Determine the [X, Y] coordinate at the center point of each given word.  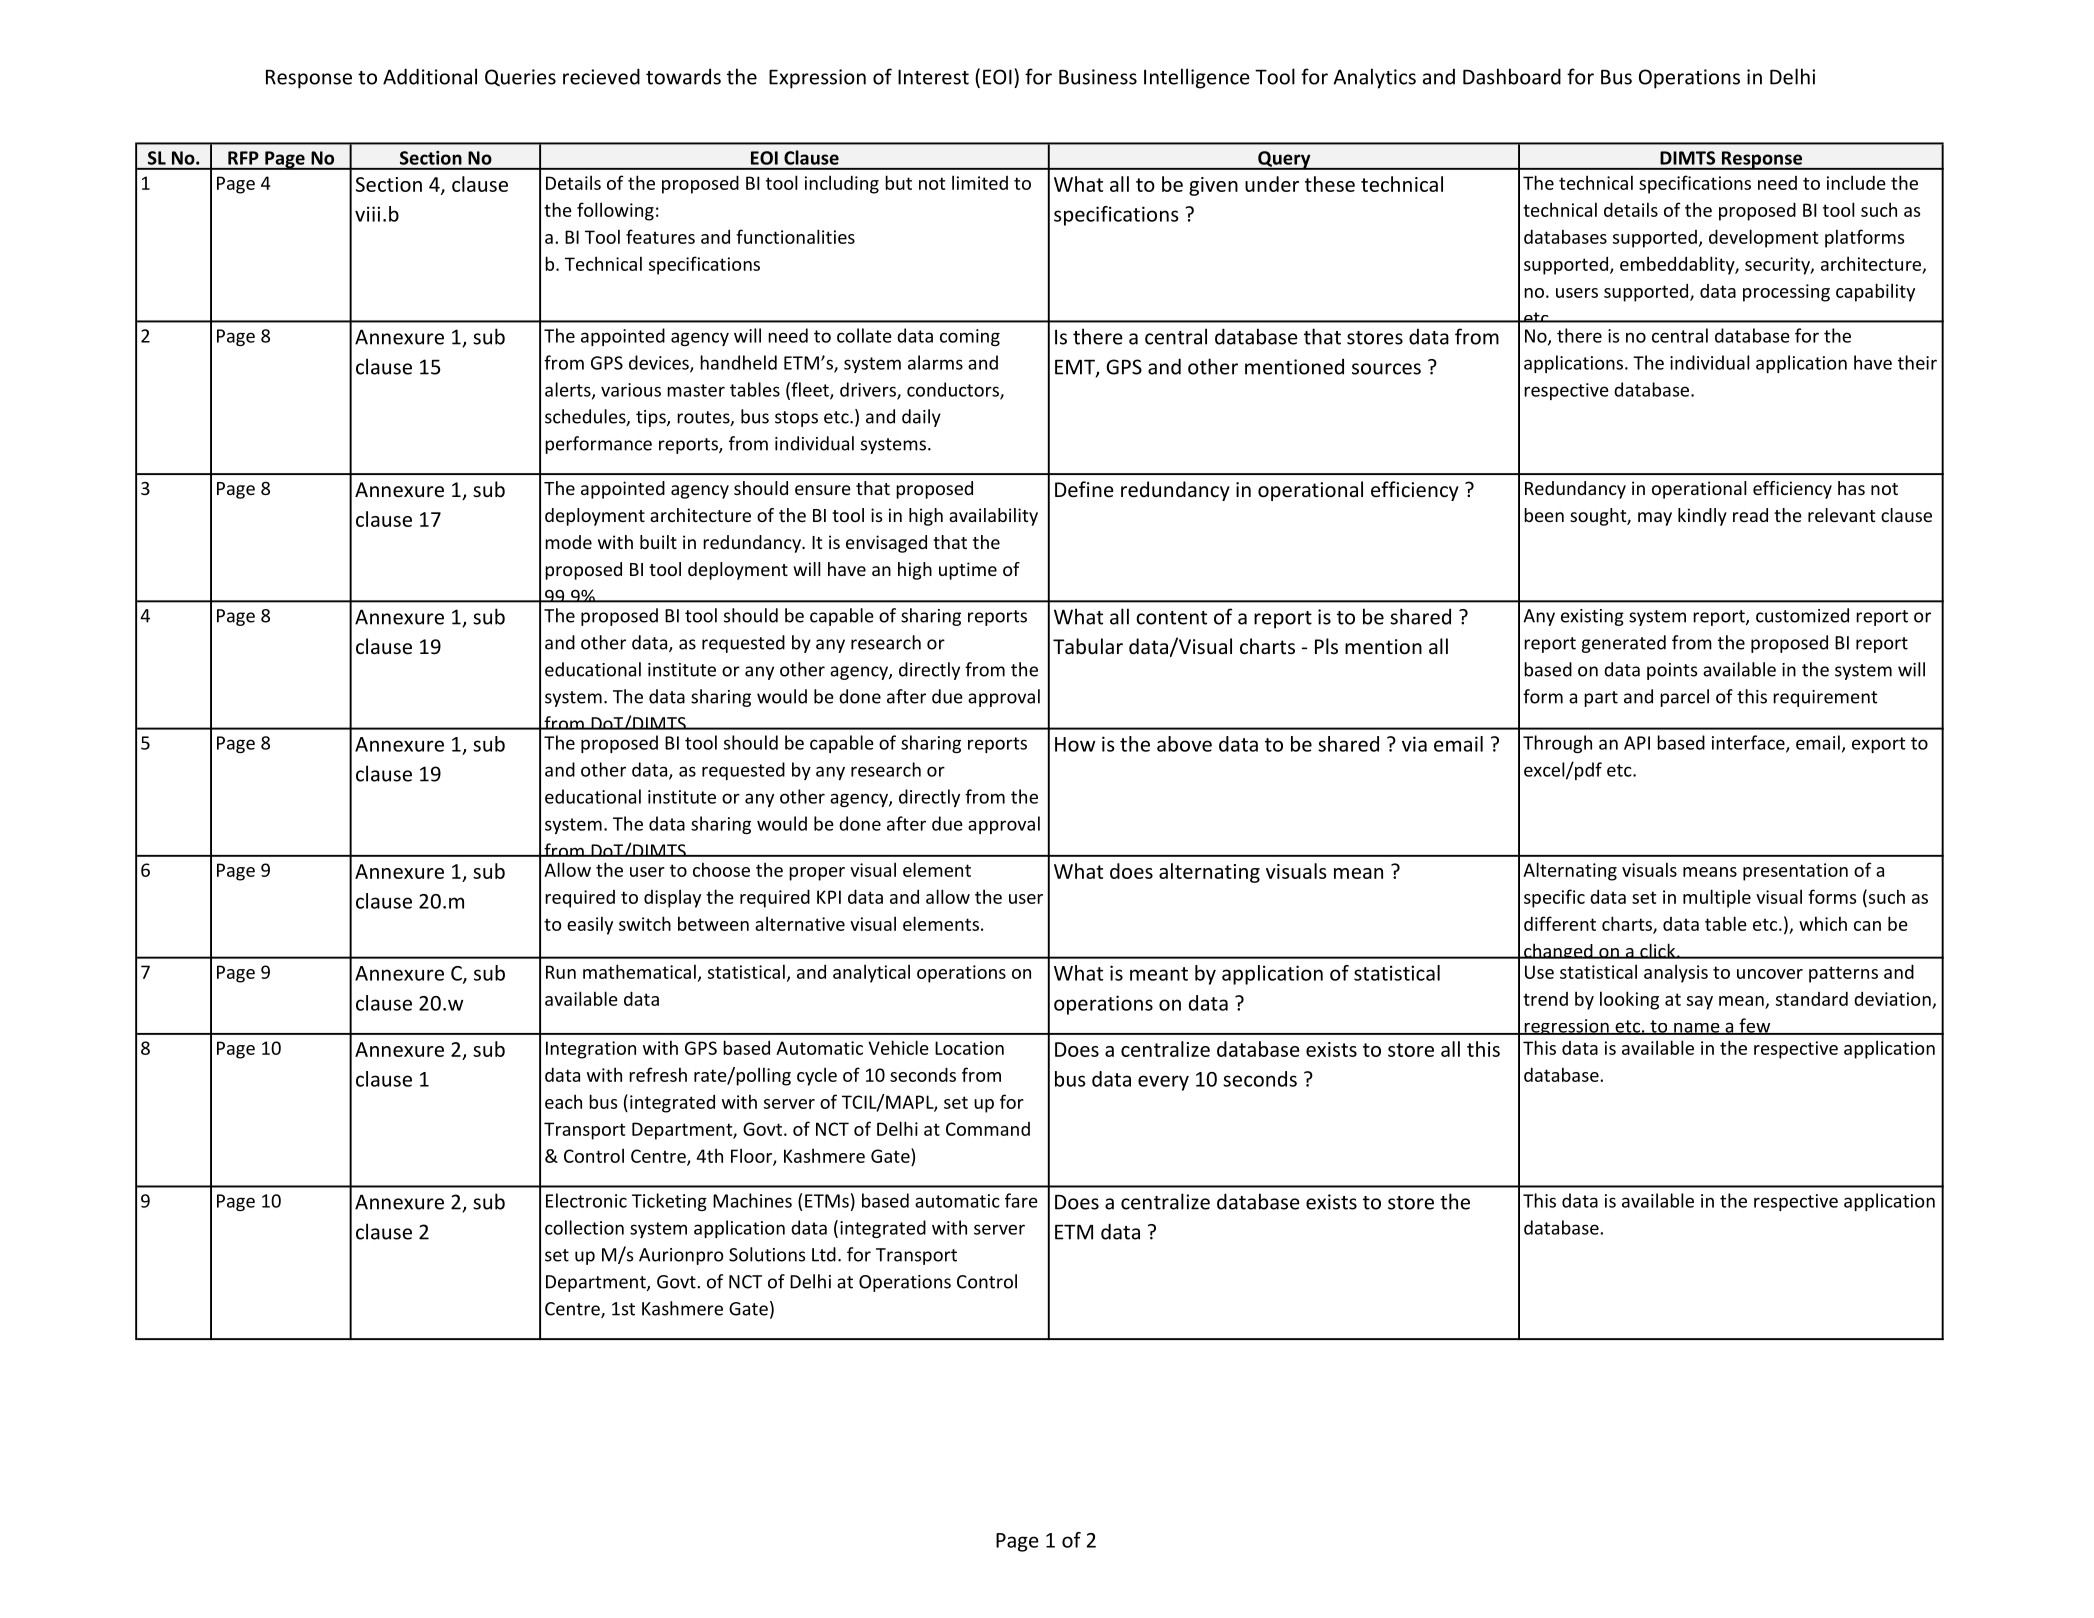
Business [1098, 77]
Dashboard [1512, 76]
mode [568, 542]
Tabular [1088, 646]
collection [584, 1227]
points [1672, 671]
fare [1021, 1200]
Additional [430, 76]
